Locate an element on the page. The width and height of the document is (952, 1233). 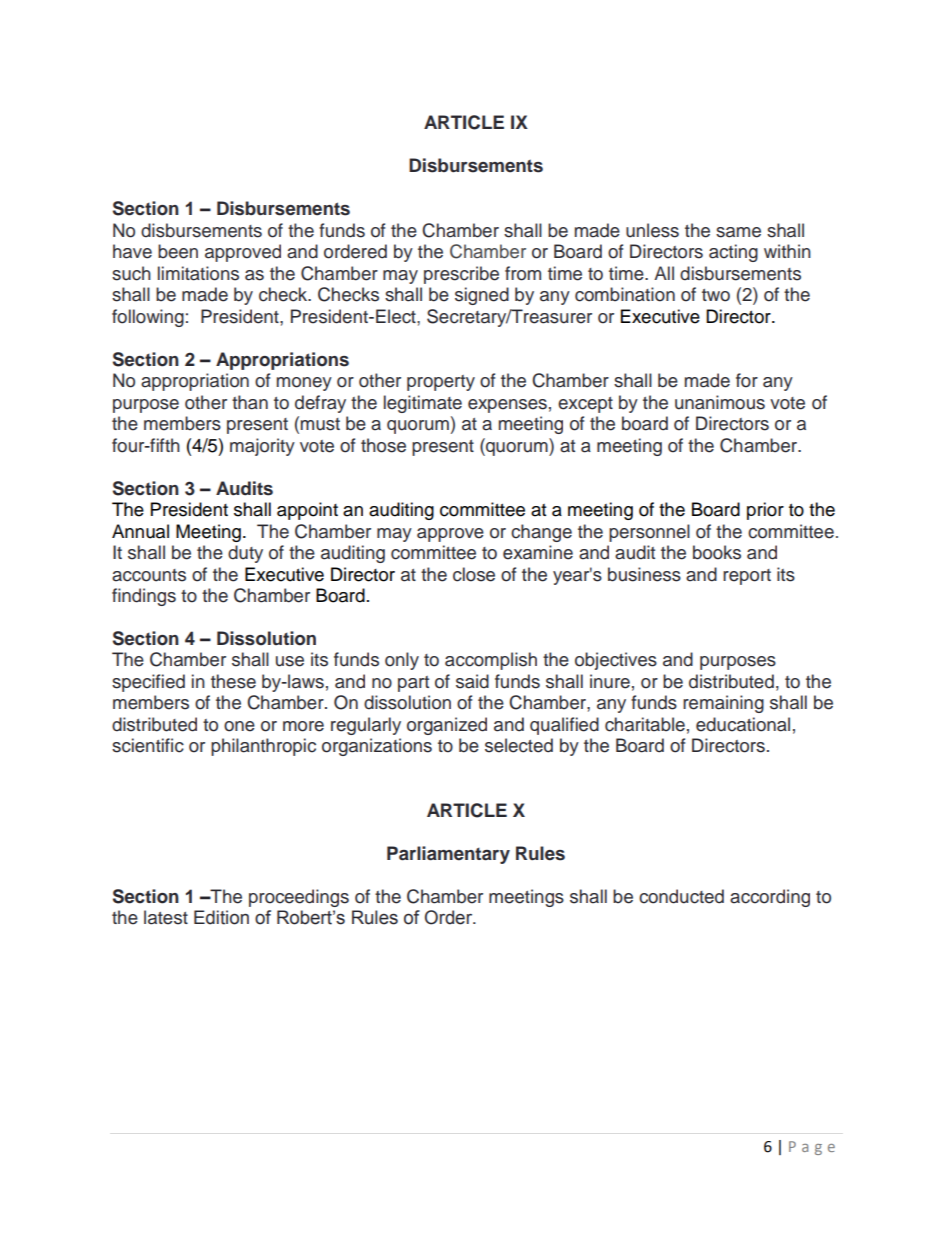
acting is located at coordinates (733, 253).
